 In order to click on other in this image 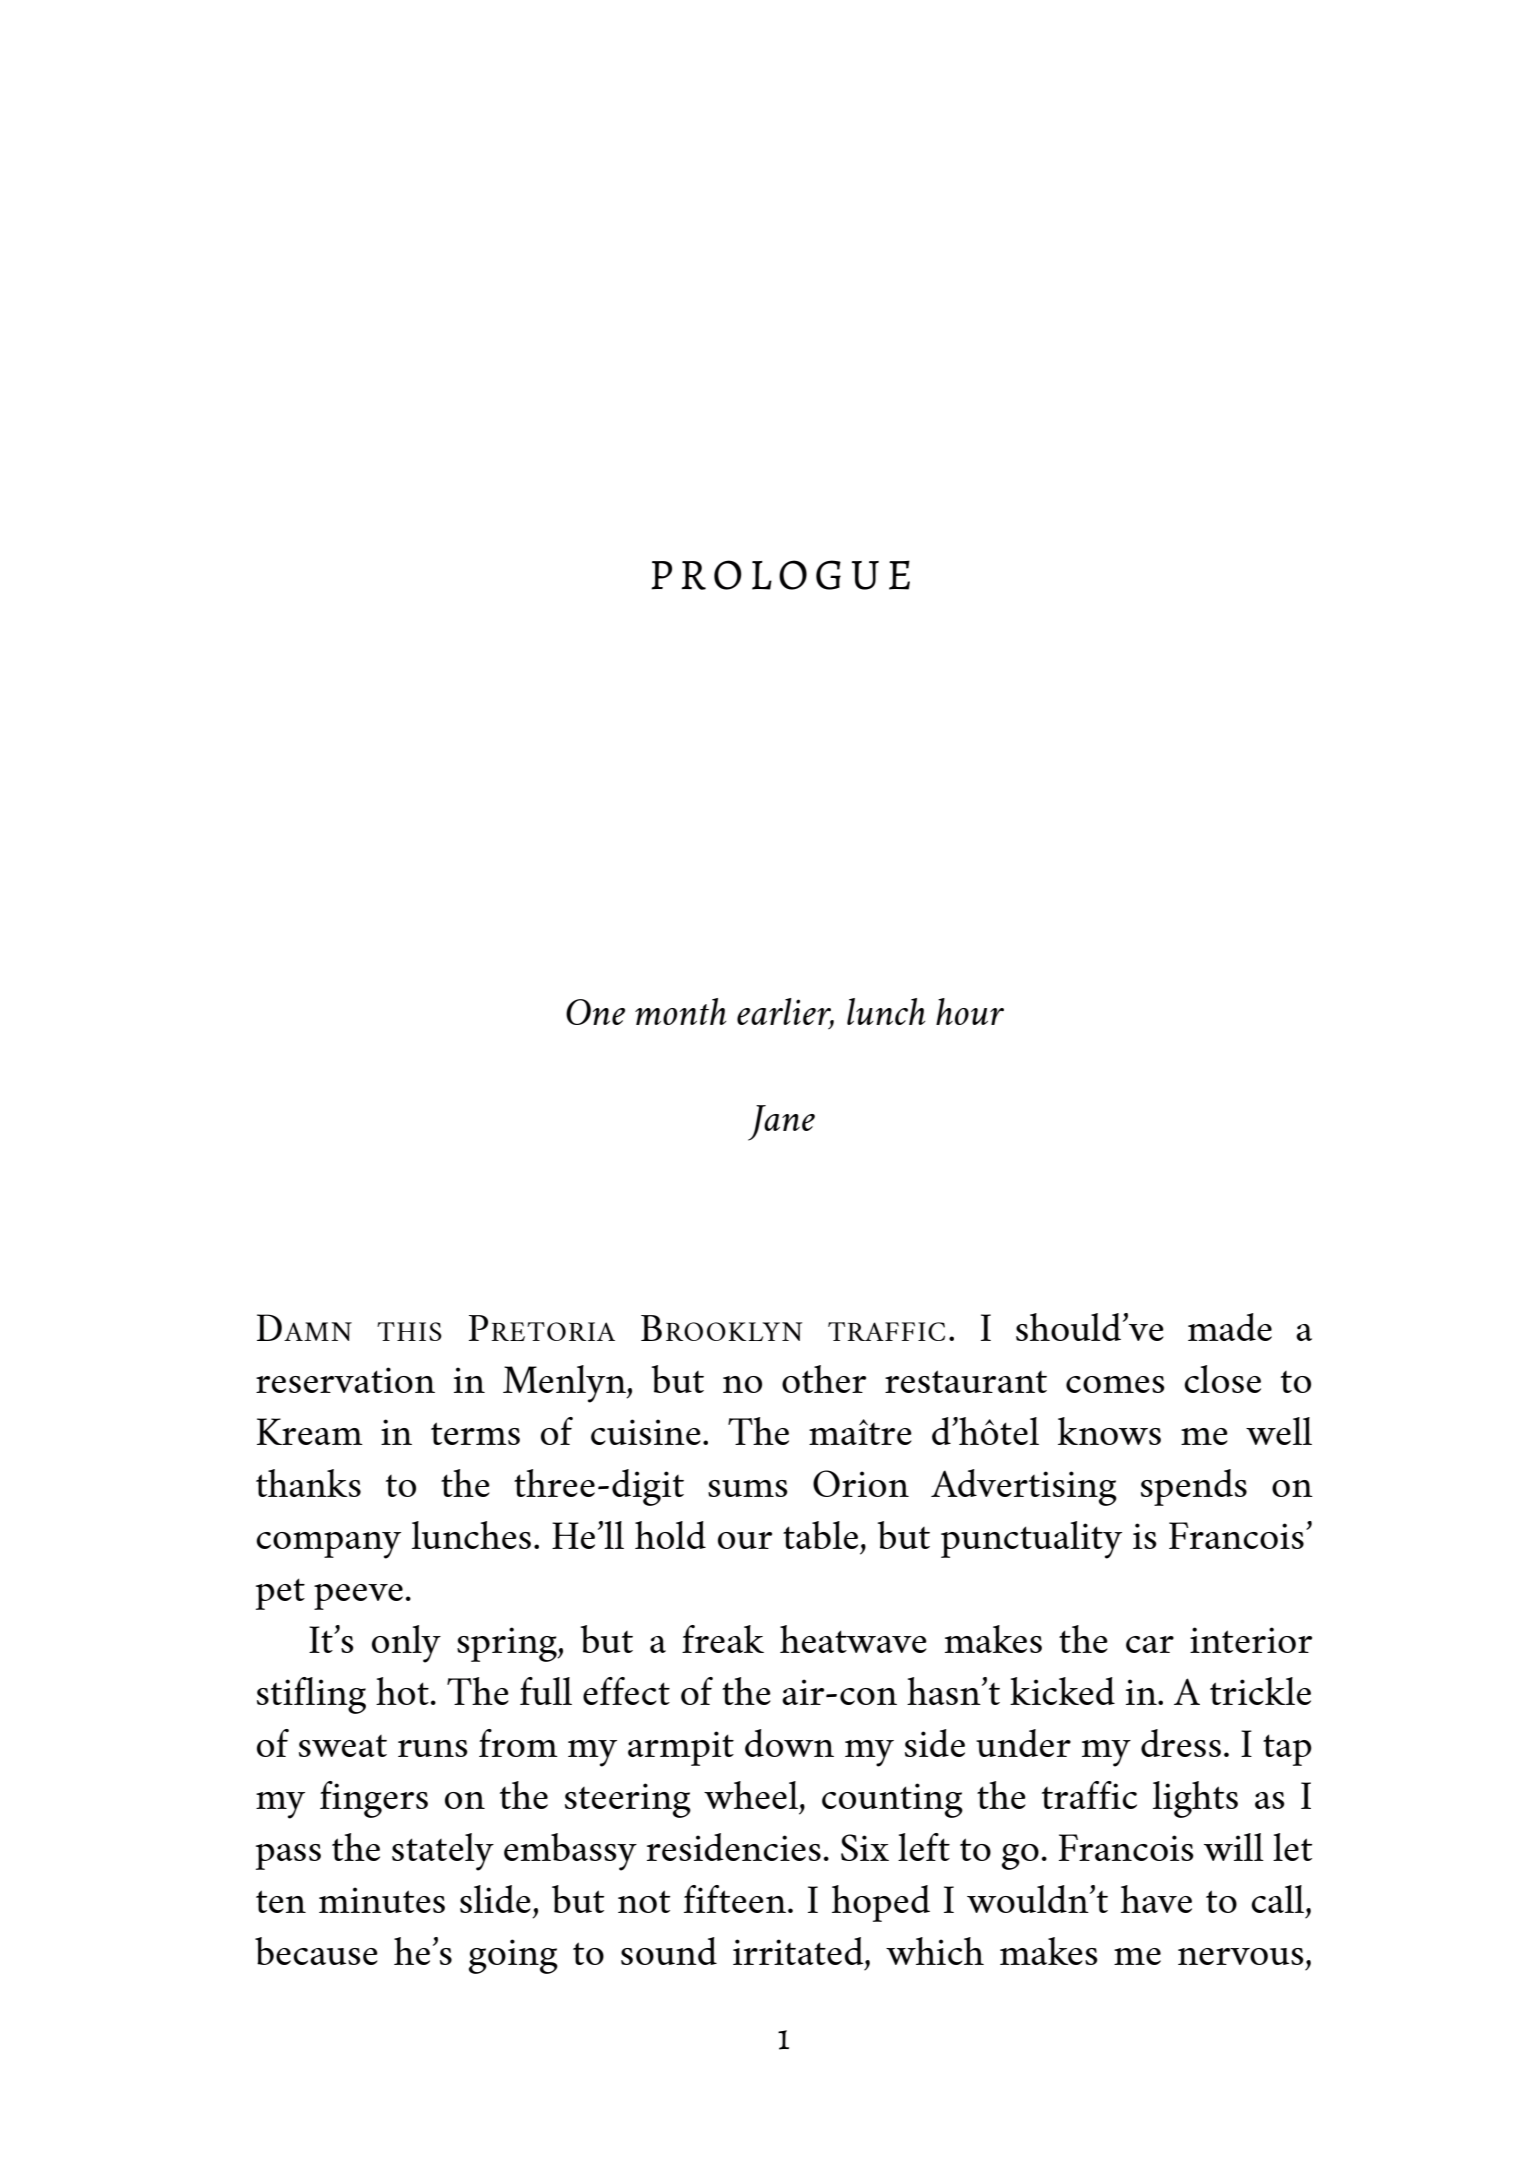, I will do `click(824, 1379)`.
